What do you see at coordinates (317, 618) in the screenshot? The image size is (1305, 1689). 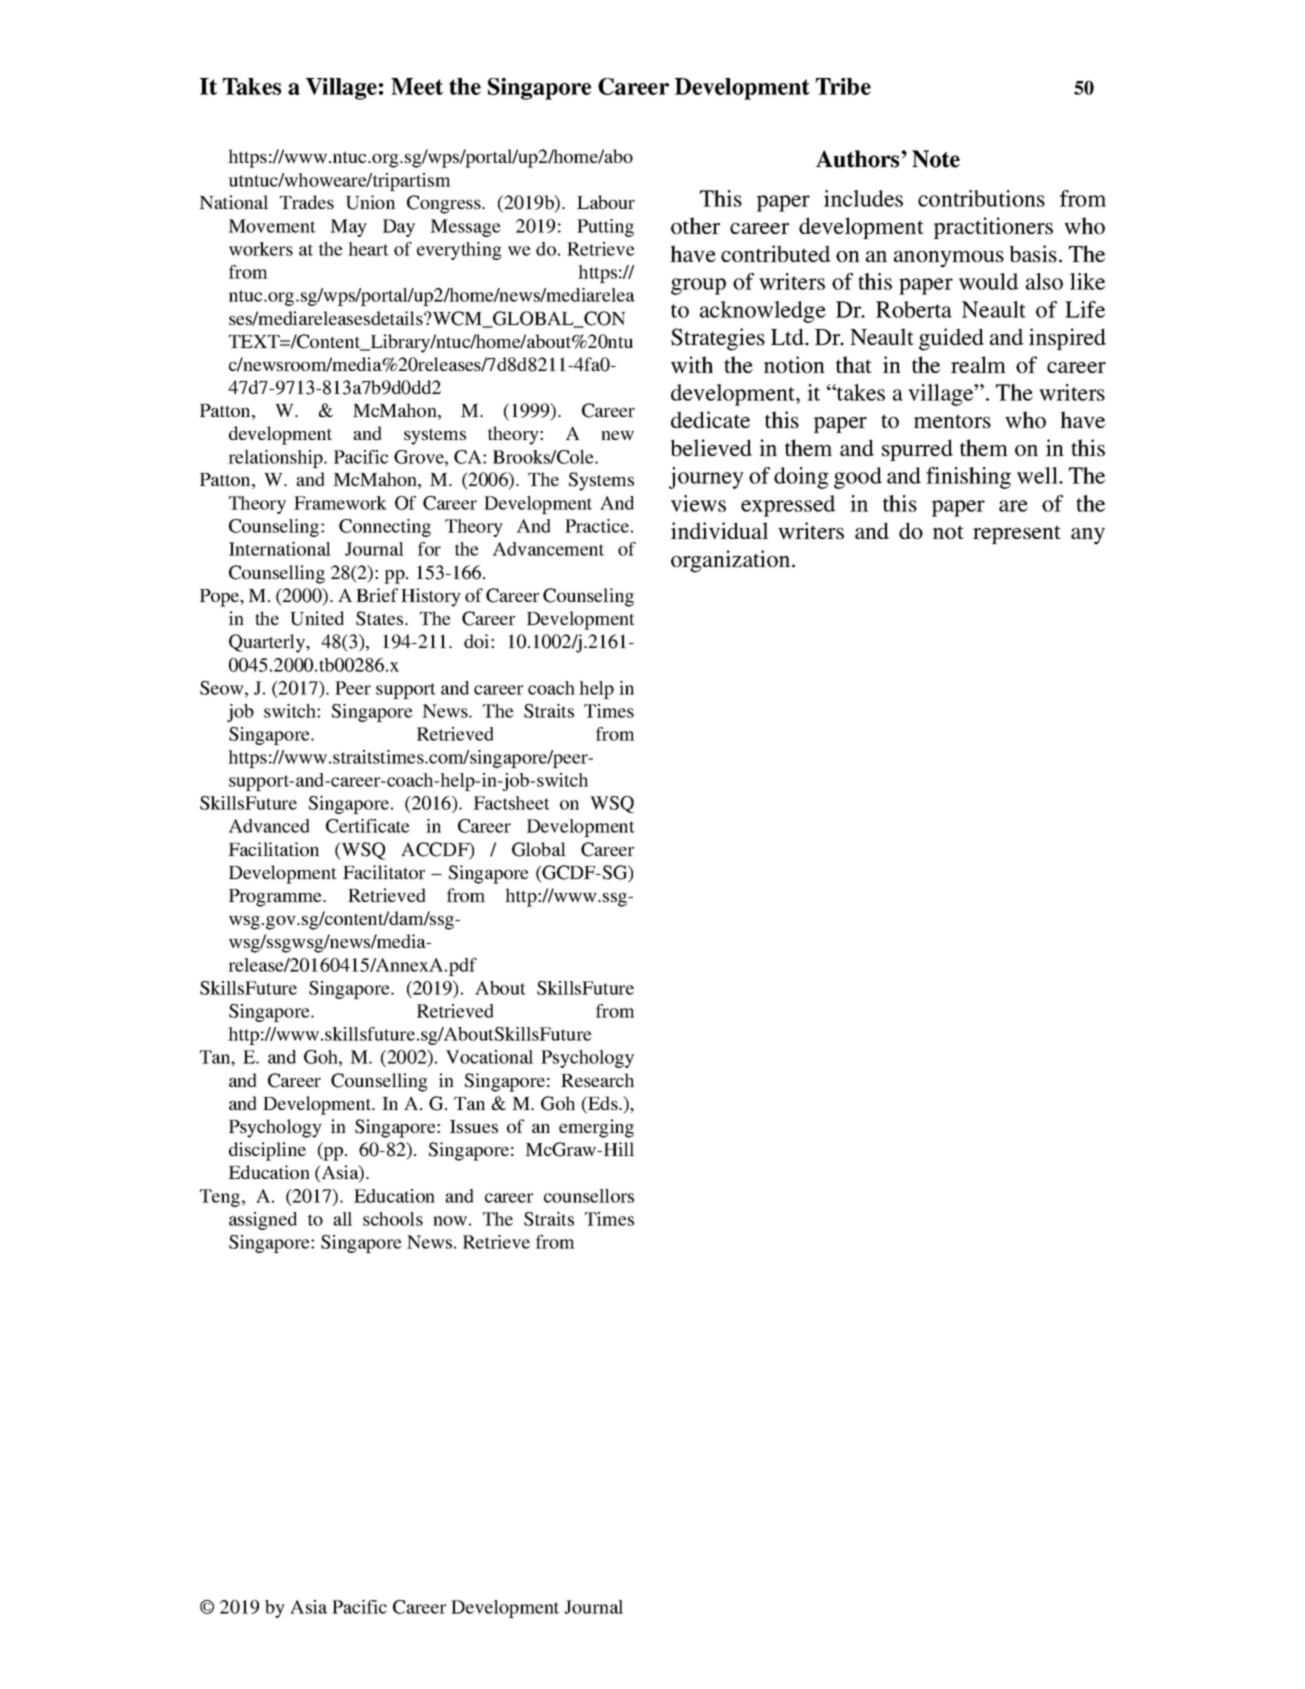 I see `United` at bounding box center [317, 618].
